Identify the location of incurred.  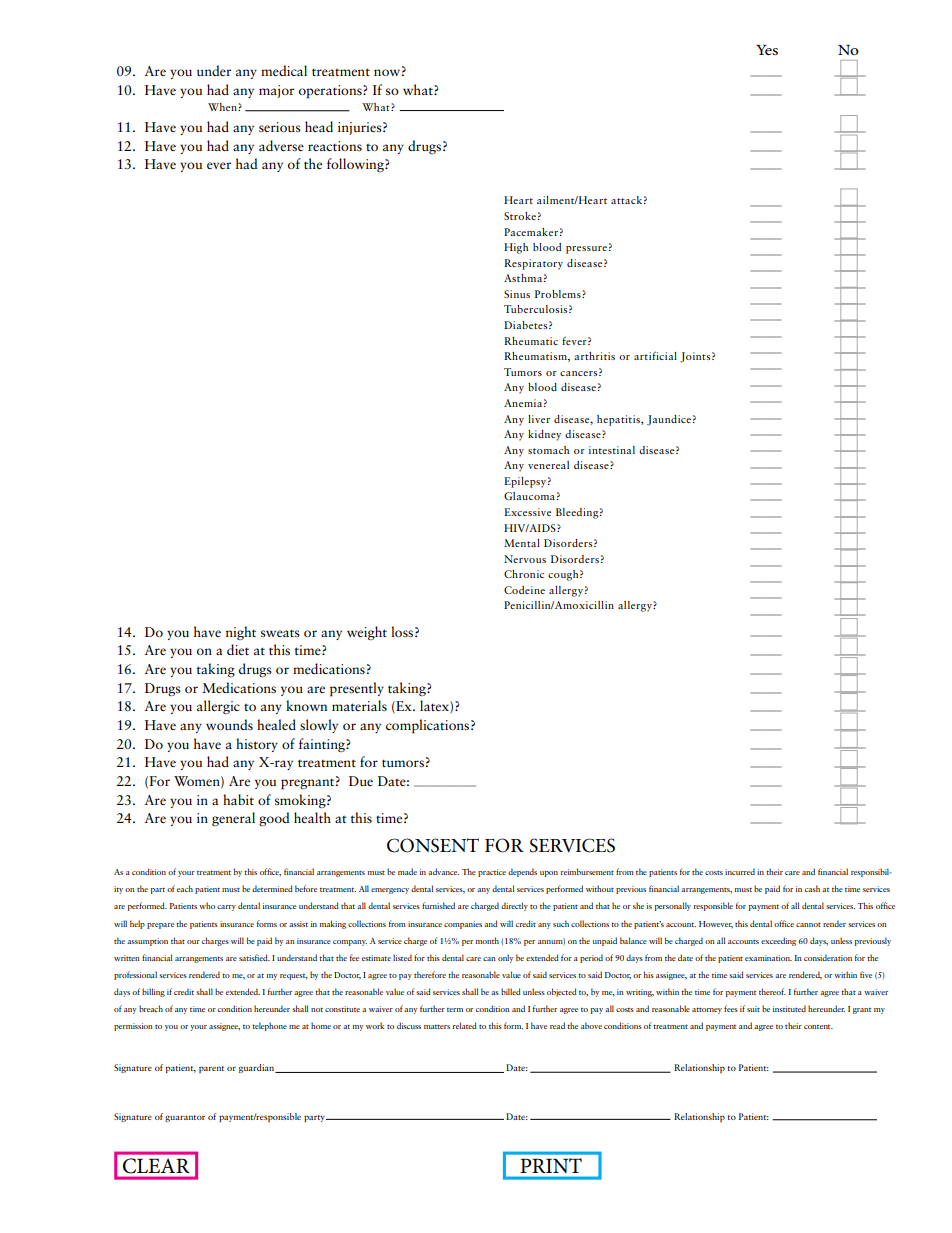
(740, 871).
